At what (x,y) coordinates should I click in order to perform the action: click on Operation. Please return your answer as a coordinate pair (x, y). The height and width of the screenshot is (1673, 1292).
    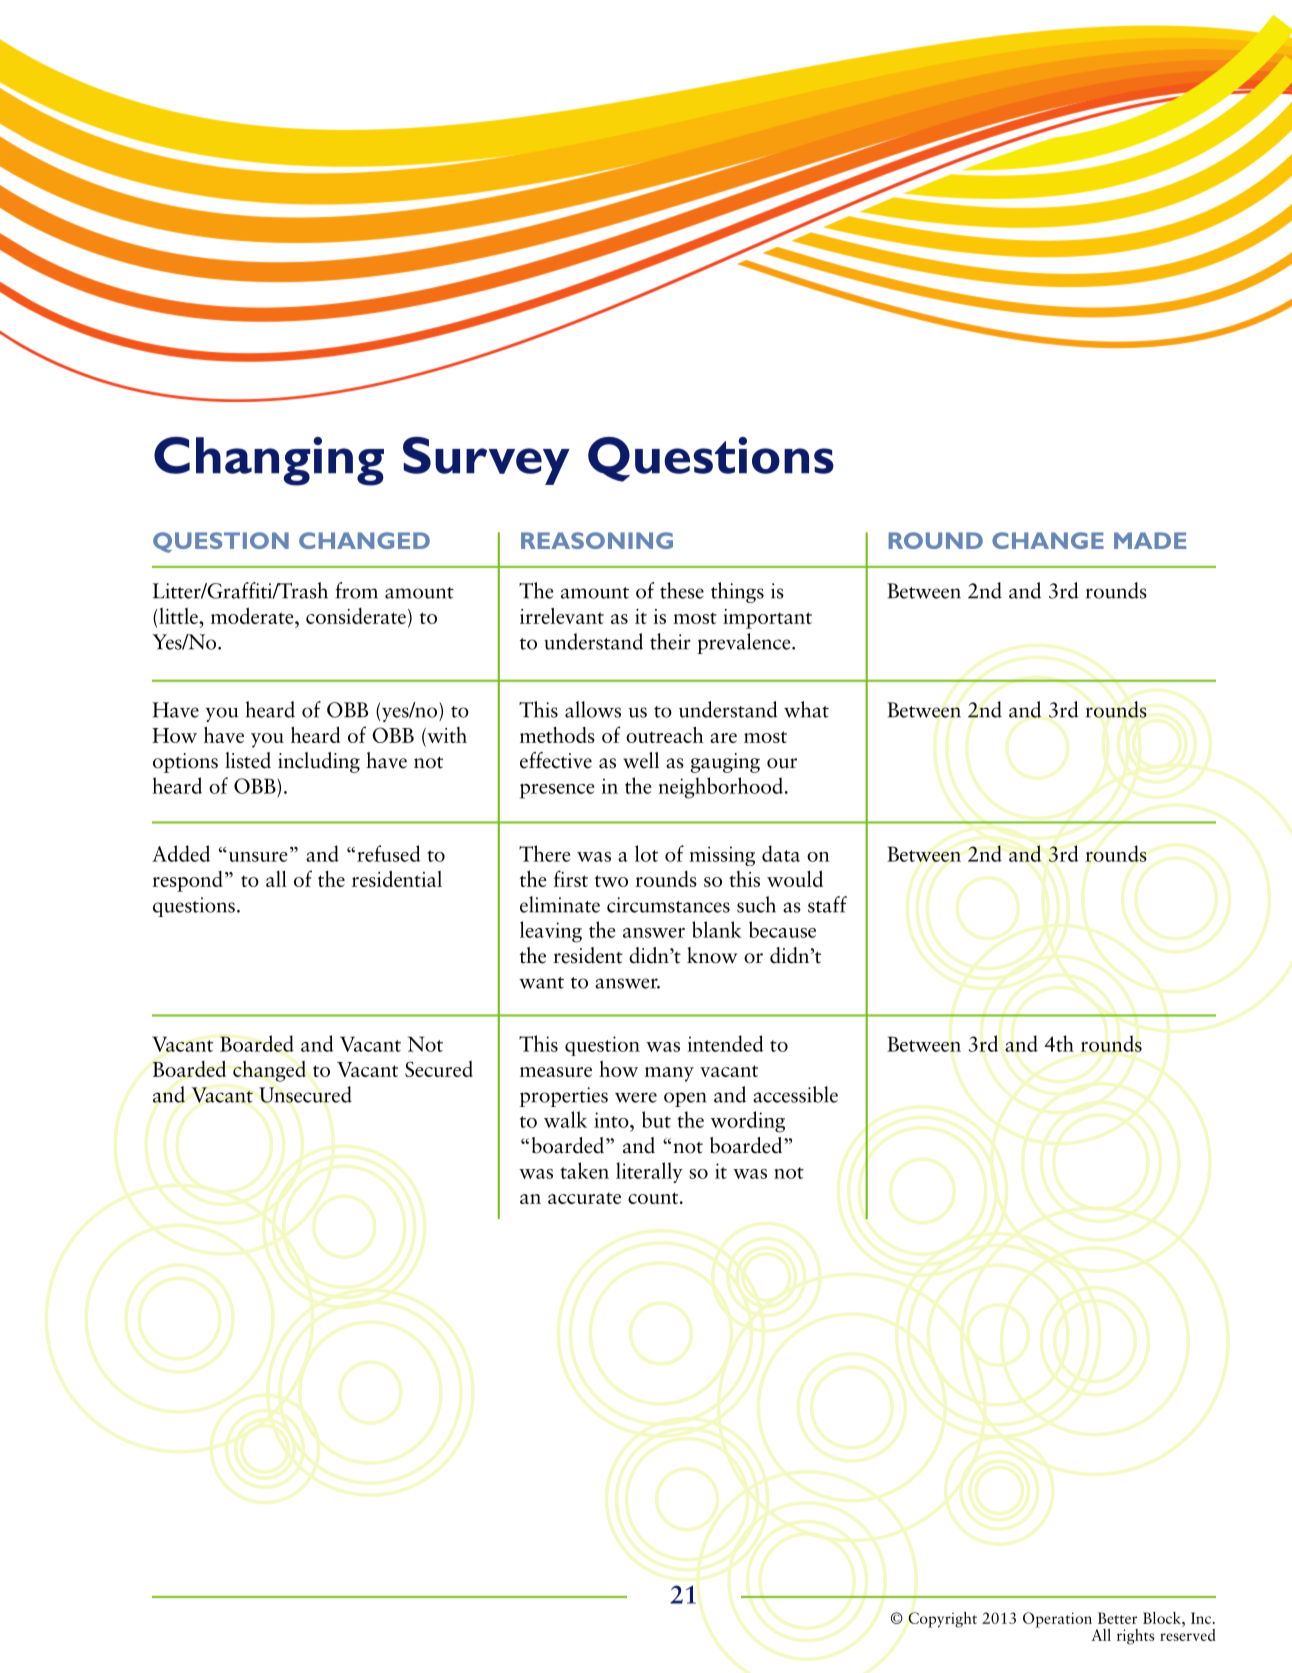
    Looking at the image, I should click on (1057, 1620).
